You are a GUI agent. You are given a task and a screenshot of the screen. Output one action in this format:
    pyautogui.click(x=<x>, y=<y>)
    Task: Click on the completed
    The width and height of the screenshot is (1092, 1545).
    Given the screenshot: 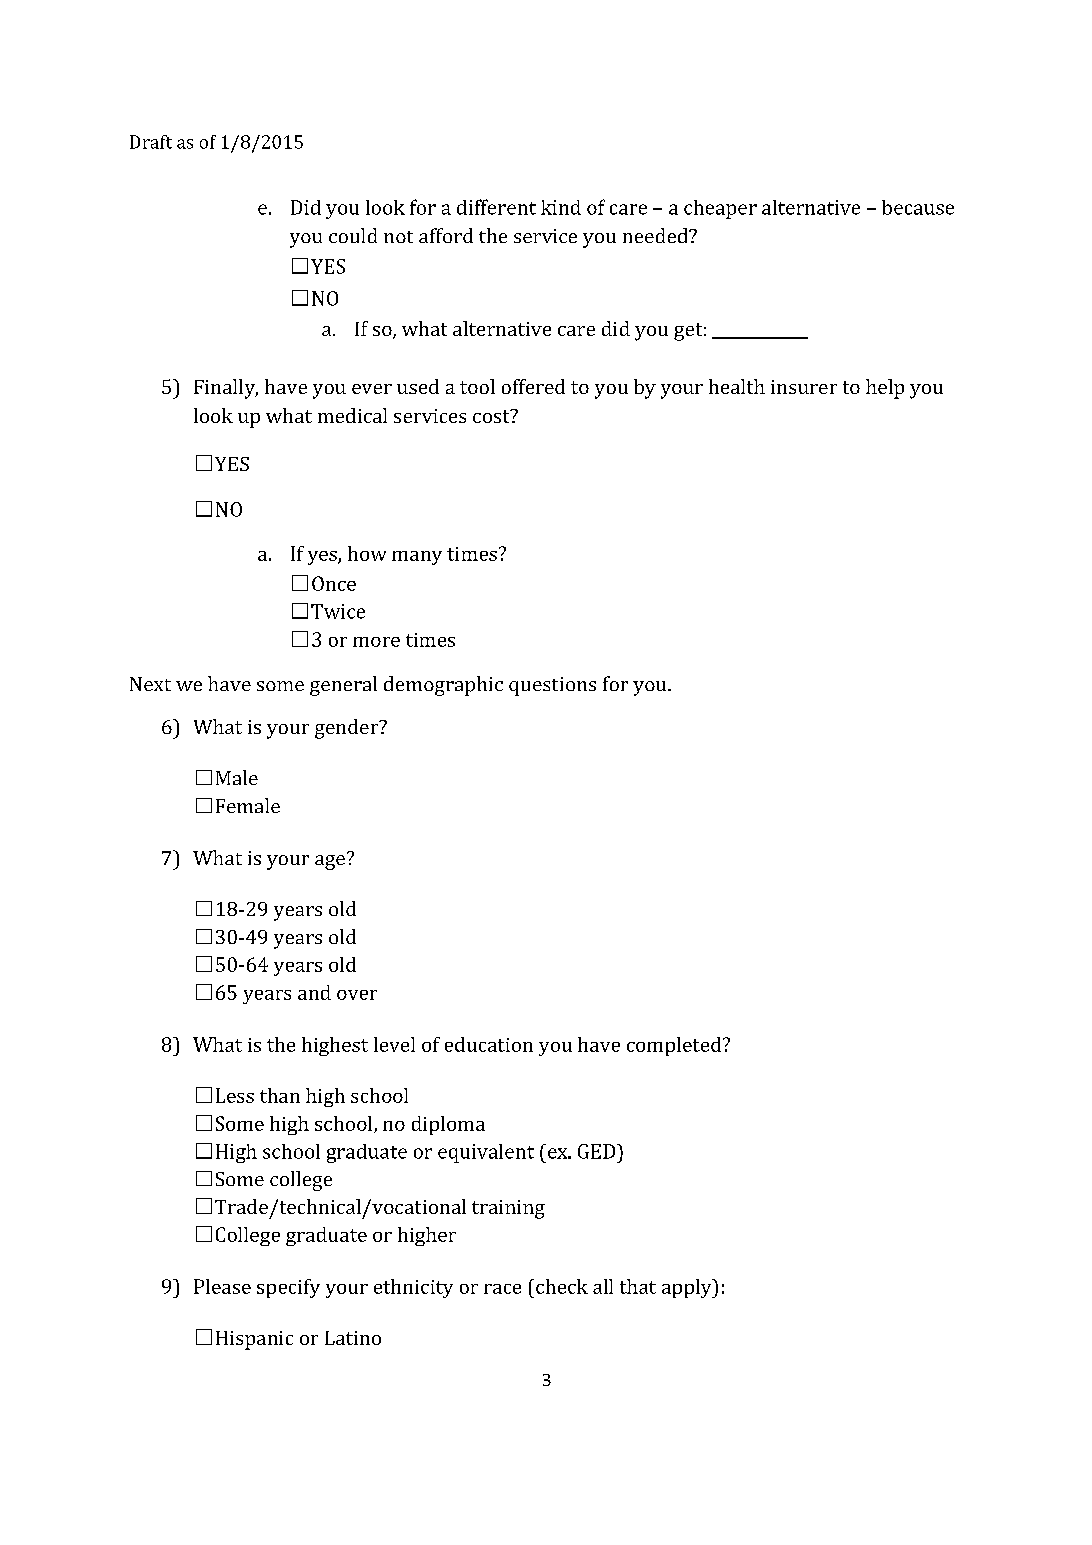 What is the action you would take?
    pyautogui.click(x=675, y=1046)
